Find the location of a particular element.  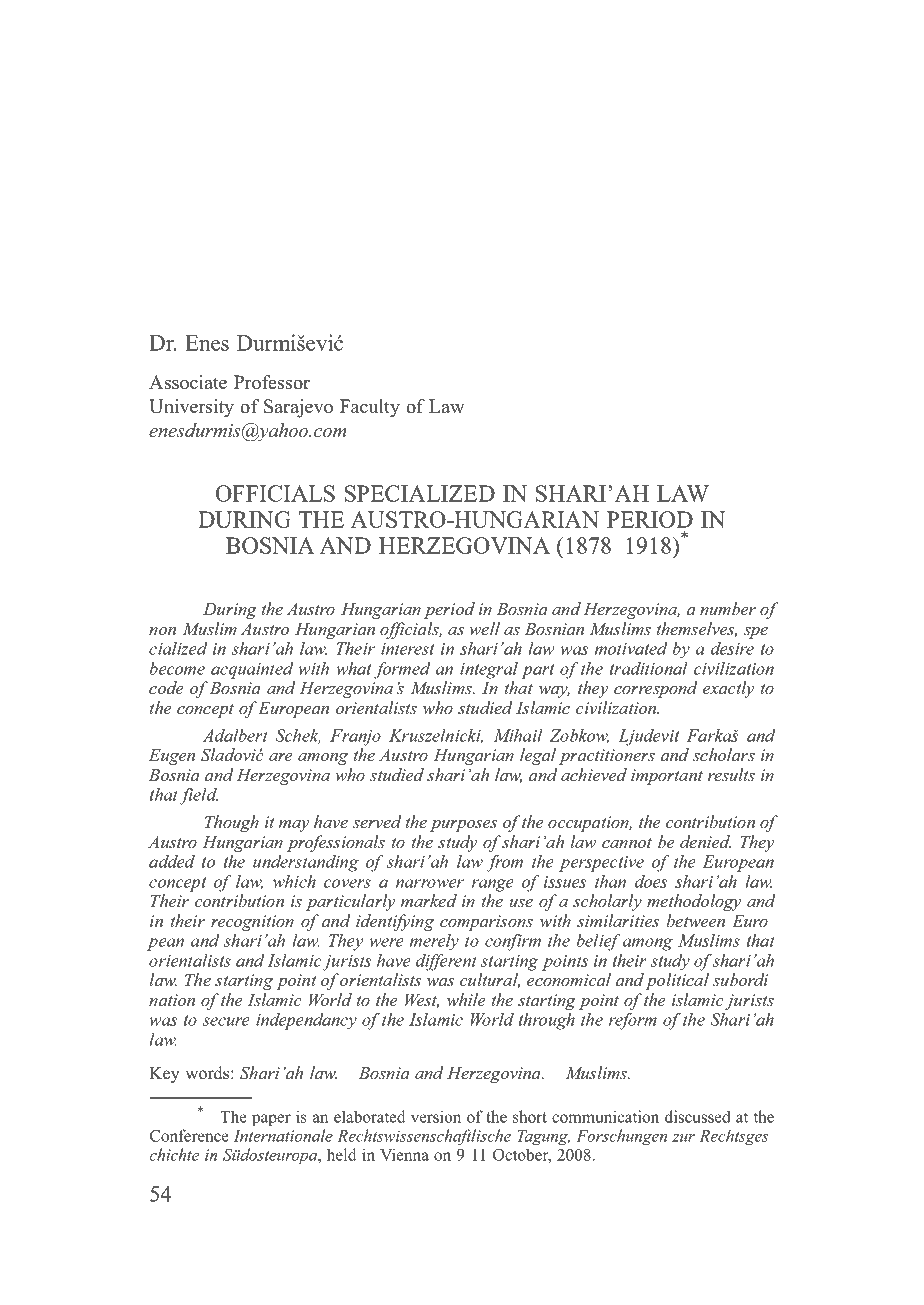

Mihail is located at coordinates (518, 735).
